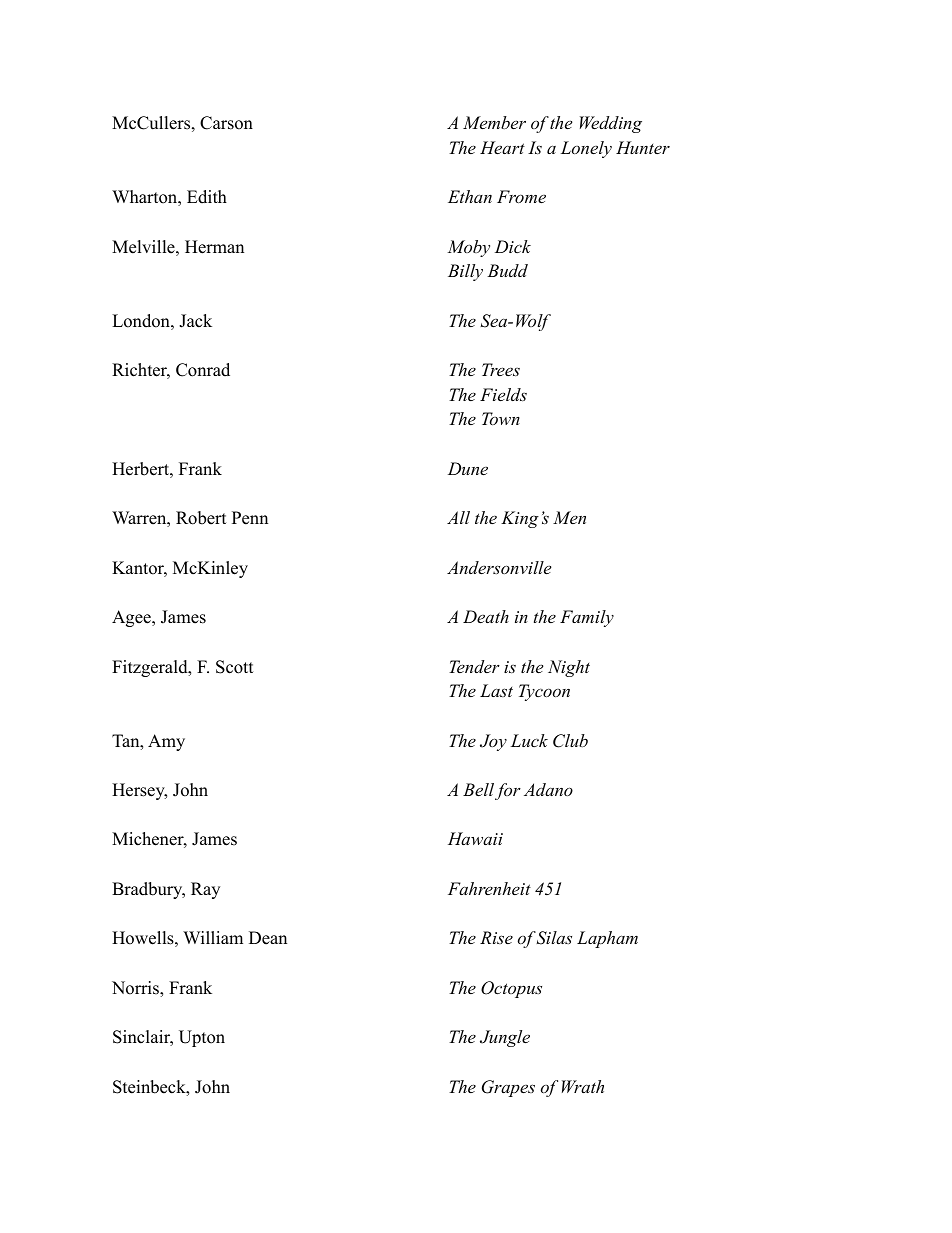 Image resolution: width=952 pixels, height=1233 pixels. Describe the element at coordinates (470, 196) in the screenshot. I see `Ethan` at that location.
